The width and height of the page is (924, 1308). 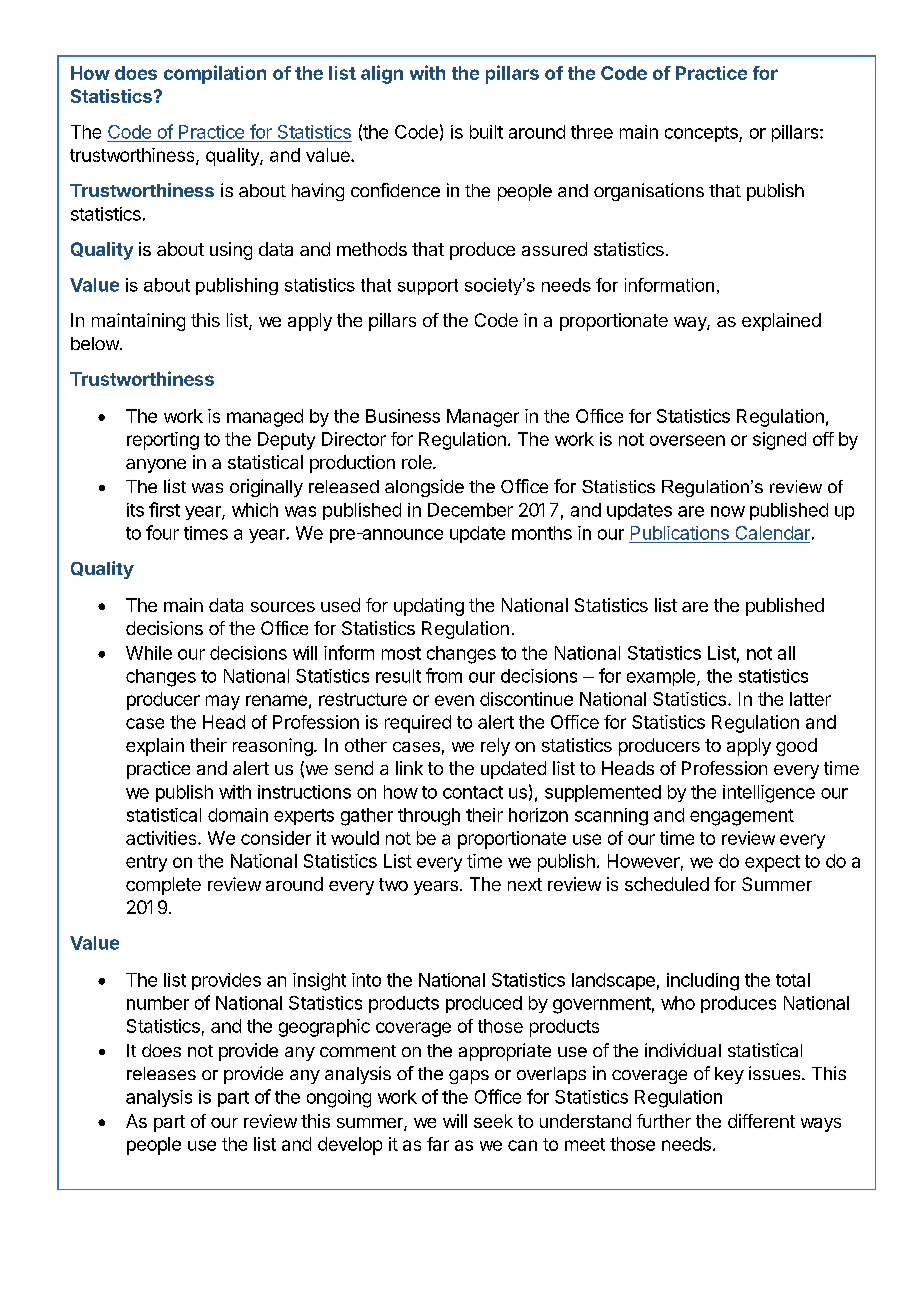 I want to click on complete, so click(x=163, y=886).
